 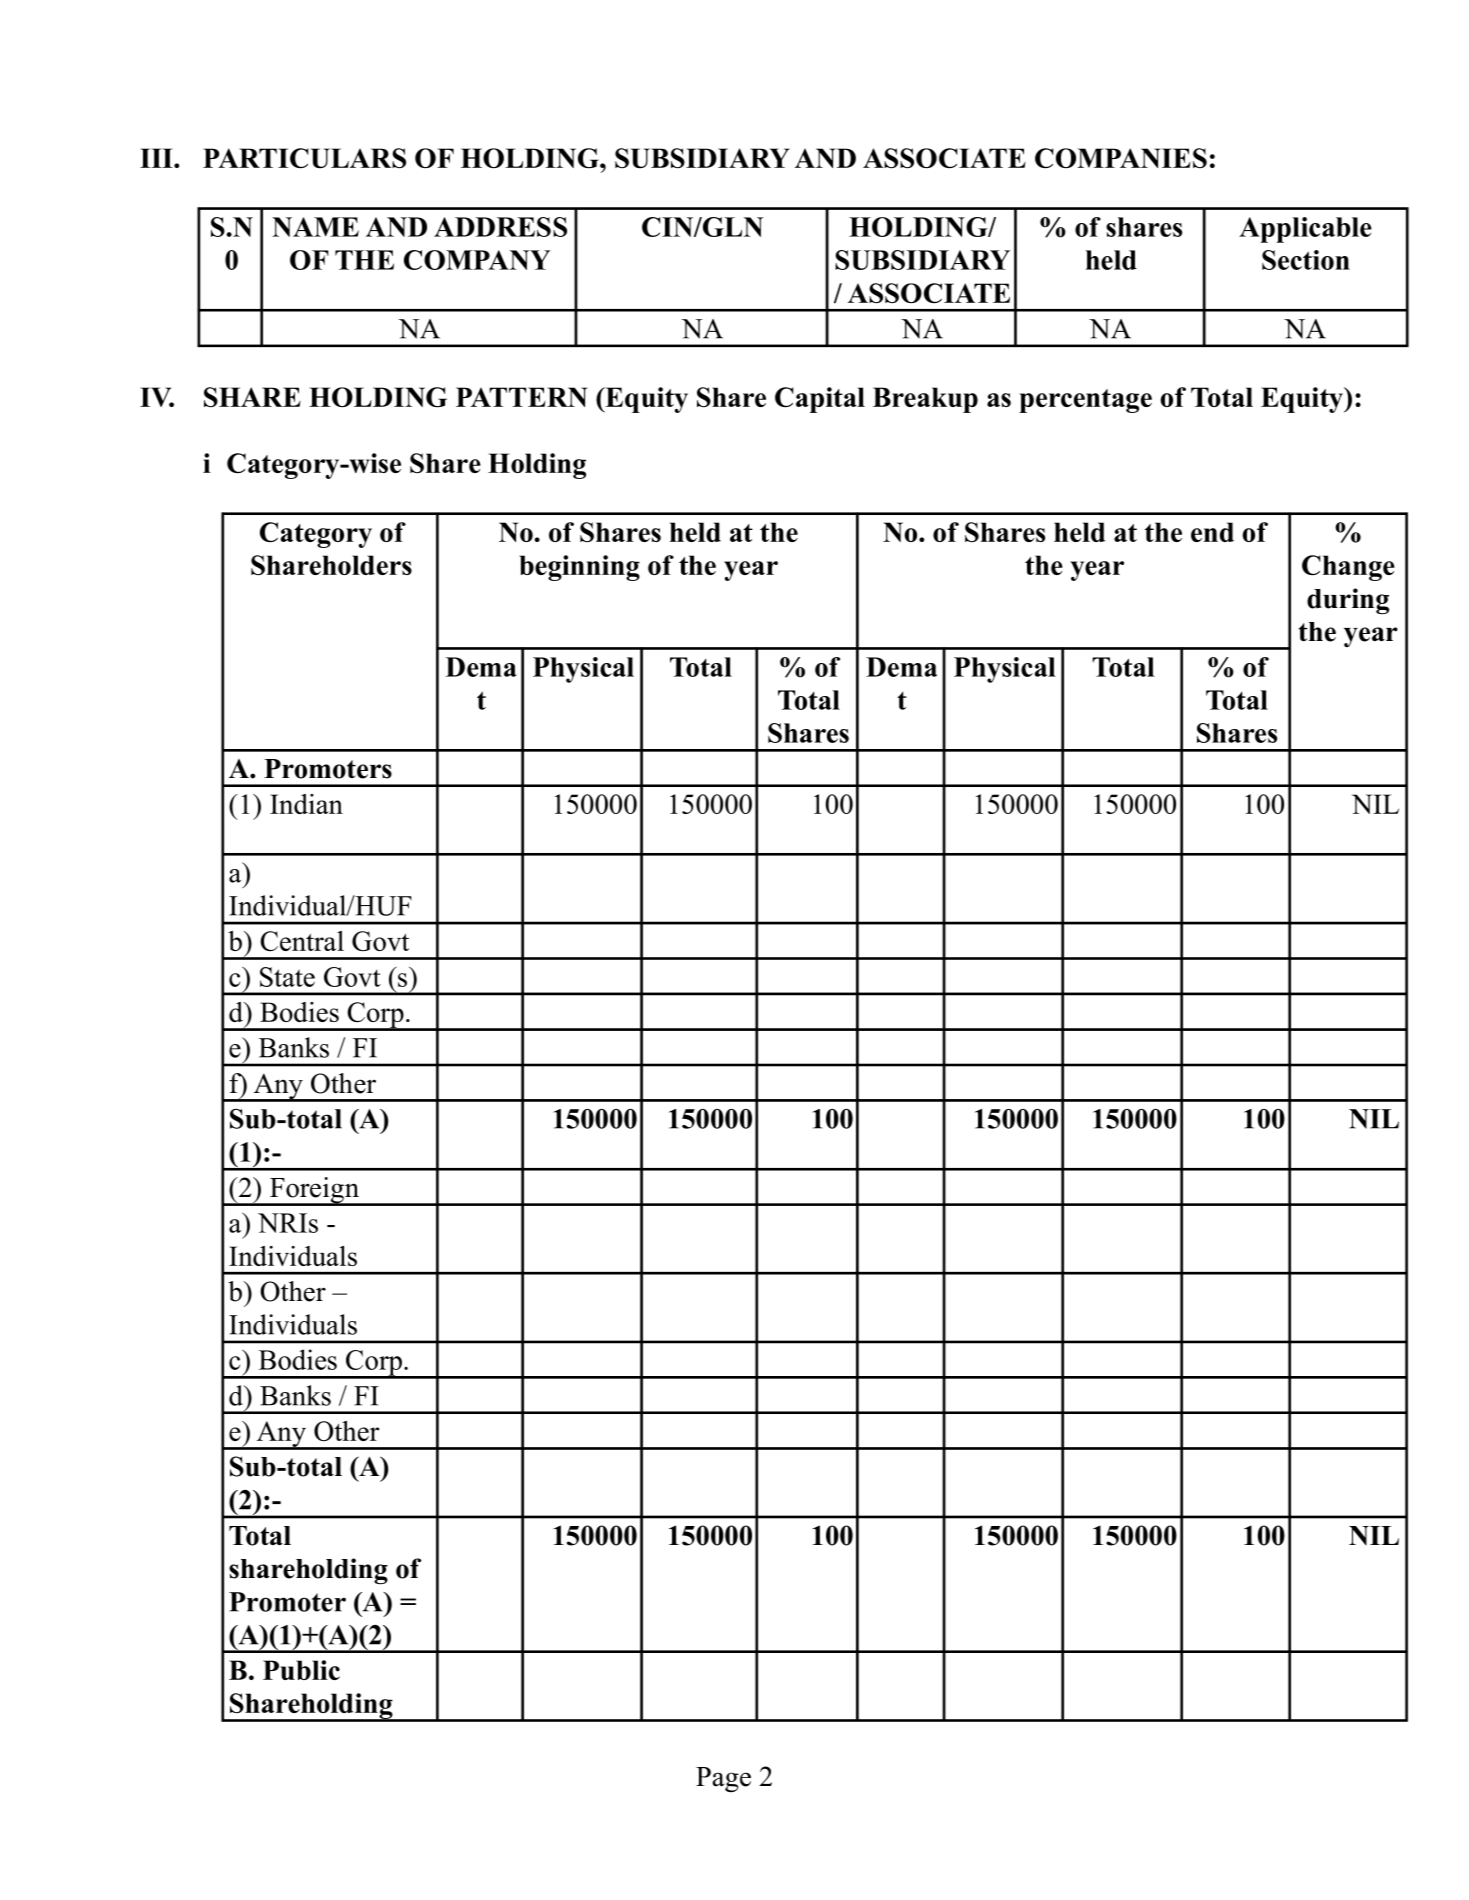 I want to click on end, so click(x=1212, y=532).
